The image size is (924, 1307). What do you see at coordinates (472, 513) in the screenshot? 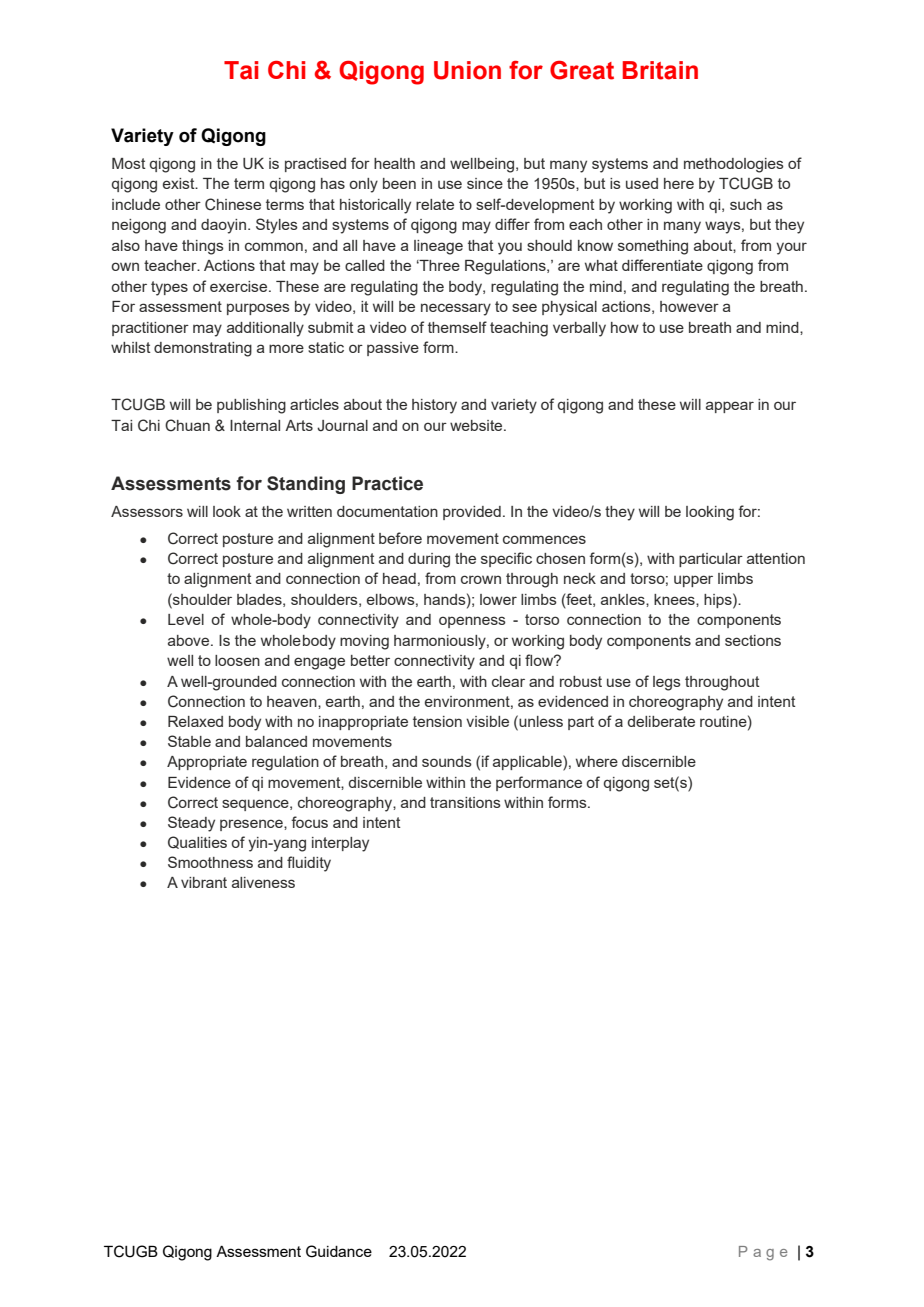
I see `provided` at bounding box center [472, 513].
